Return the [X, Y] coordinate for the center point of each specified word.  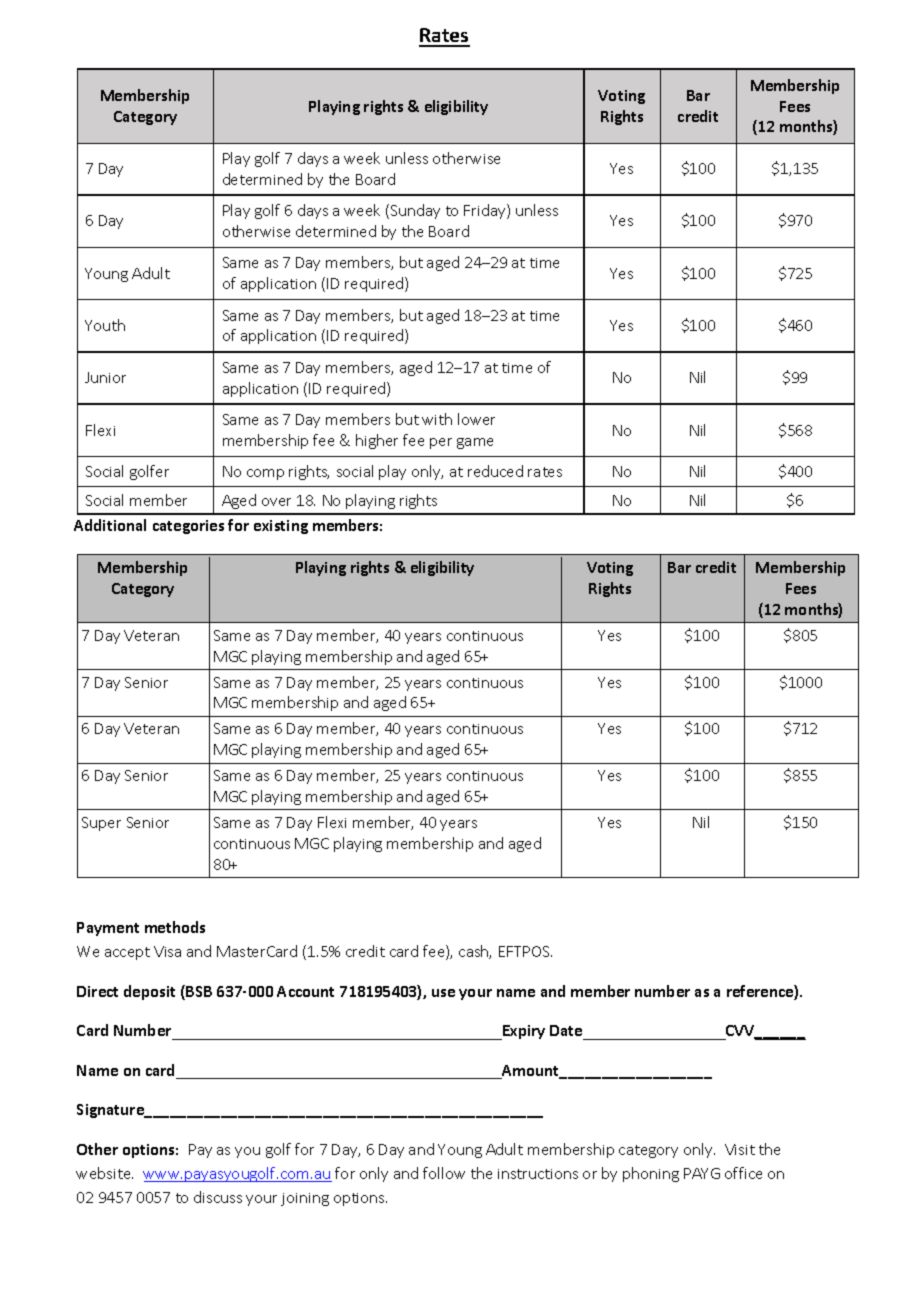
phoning [651, 1174]
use [443, 993]
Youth [105, 325]
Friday [486, 211]
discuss [218, 1197]
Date [566, 1030]
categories [188, 527]
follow [444, 1173]
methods [175, 927]
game [475, 443]
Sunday [415, 211]
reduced [495, 471]
